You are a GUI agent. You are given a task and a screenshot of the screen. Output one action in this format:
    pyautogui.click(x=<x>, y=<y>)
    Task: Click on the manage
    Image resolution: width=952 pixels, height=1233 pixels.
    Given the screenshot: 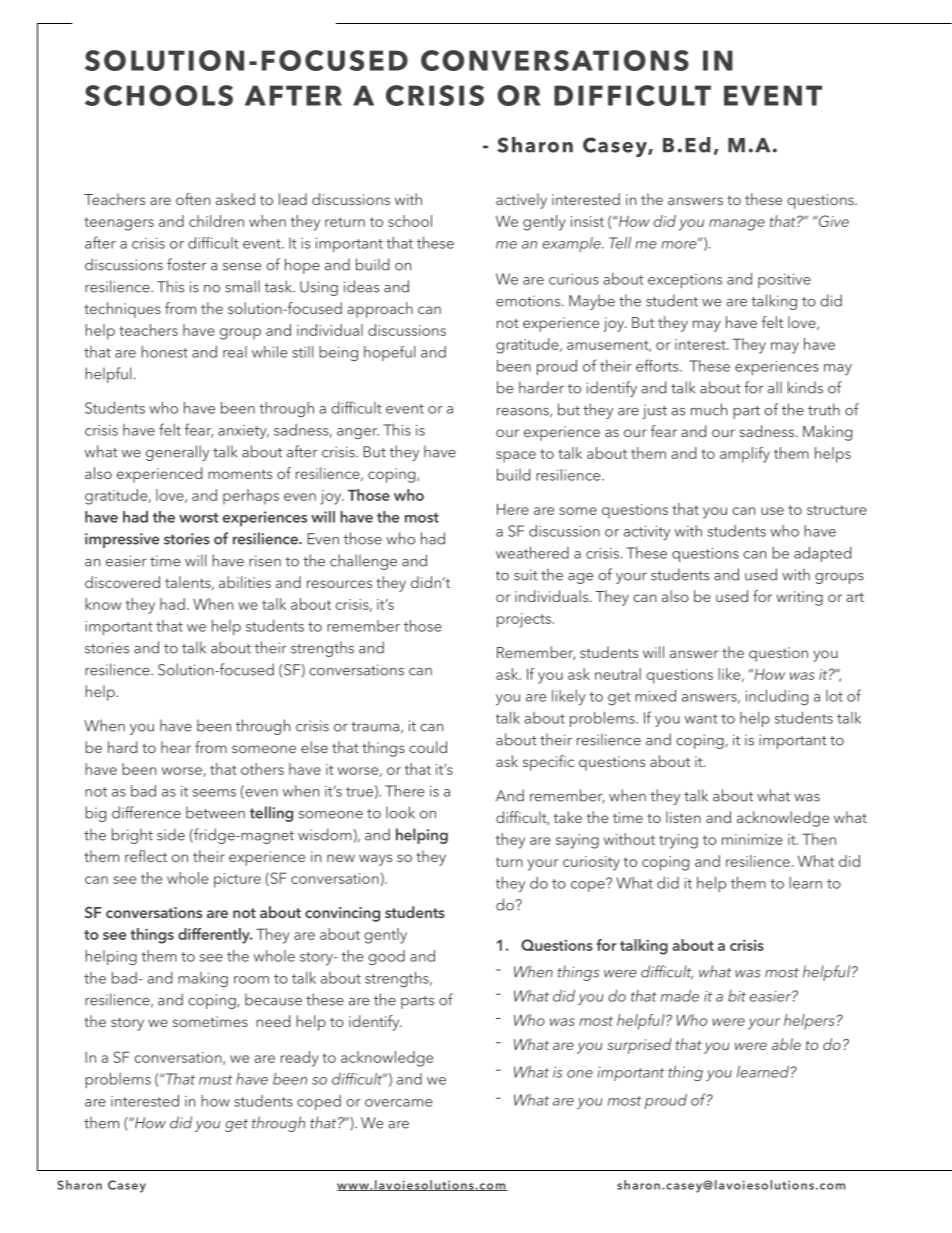 What is the action you would take?
    pyautogui.click(x=737, y=225)
